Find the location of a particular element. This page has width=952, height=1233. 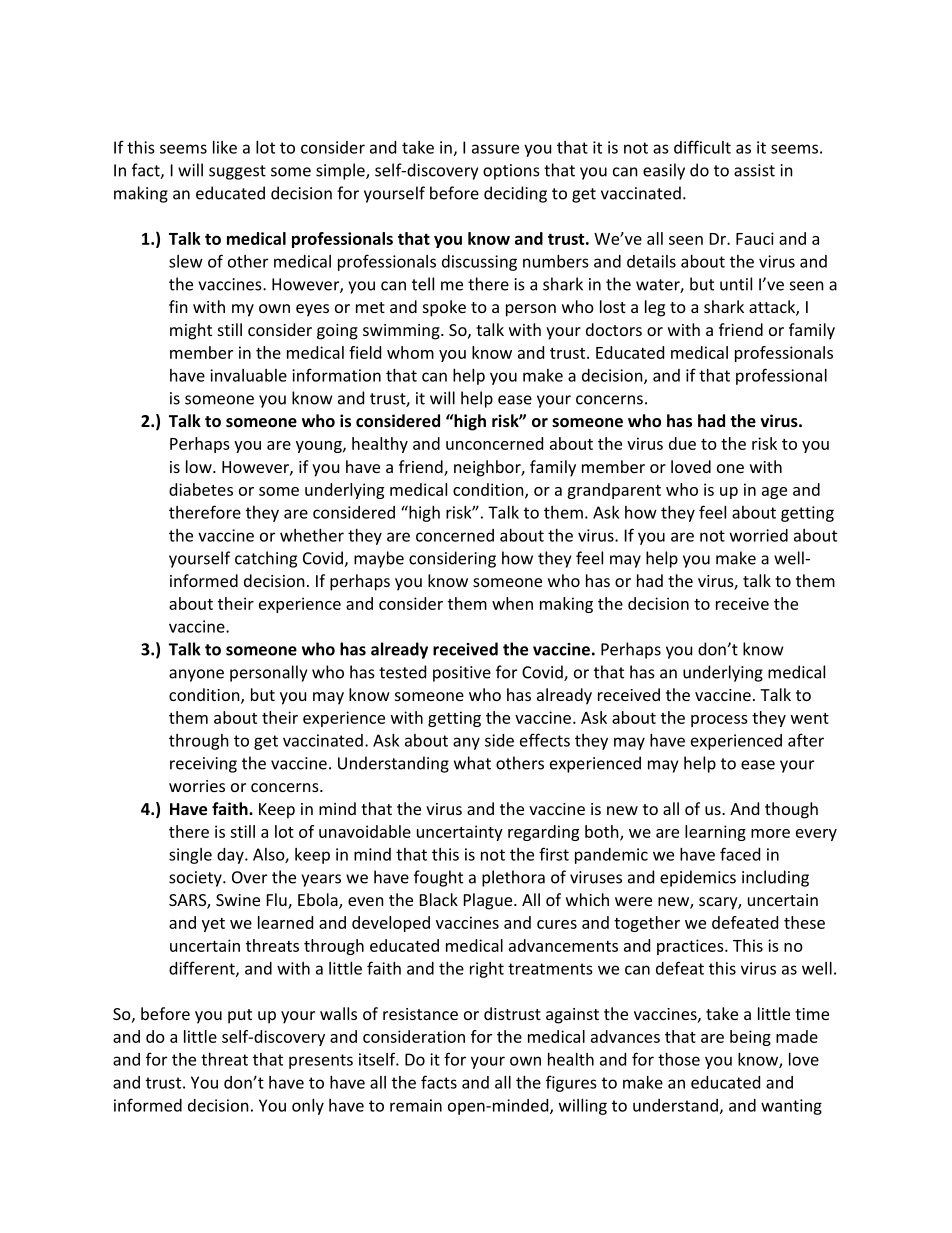

assist is located at coordinates (754, 170).
